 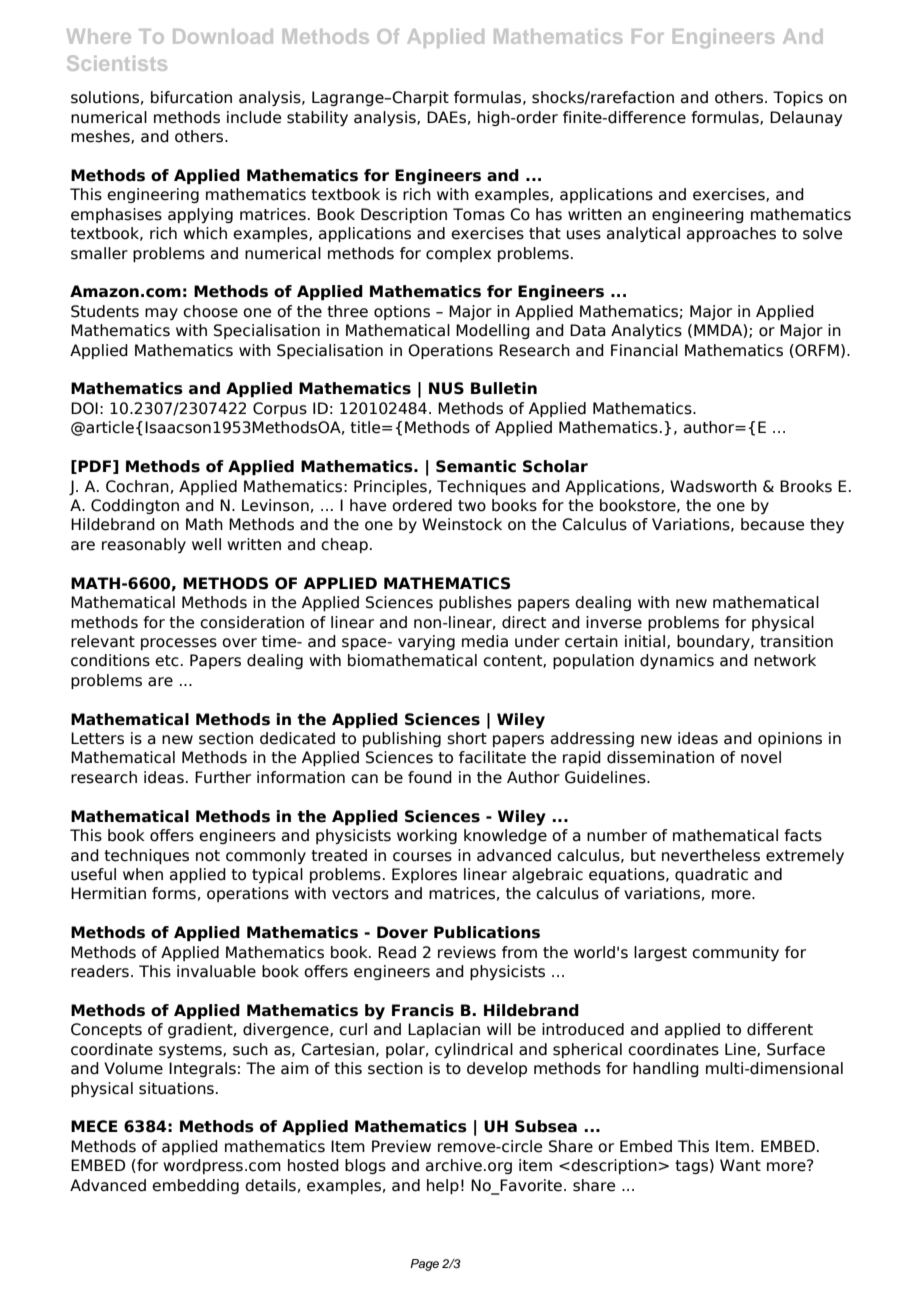 What do you see at coordinates (476, 466) in the document?
I see `Semantic` at bounding box center [476, 466].
